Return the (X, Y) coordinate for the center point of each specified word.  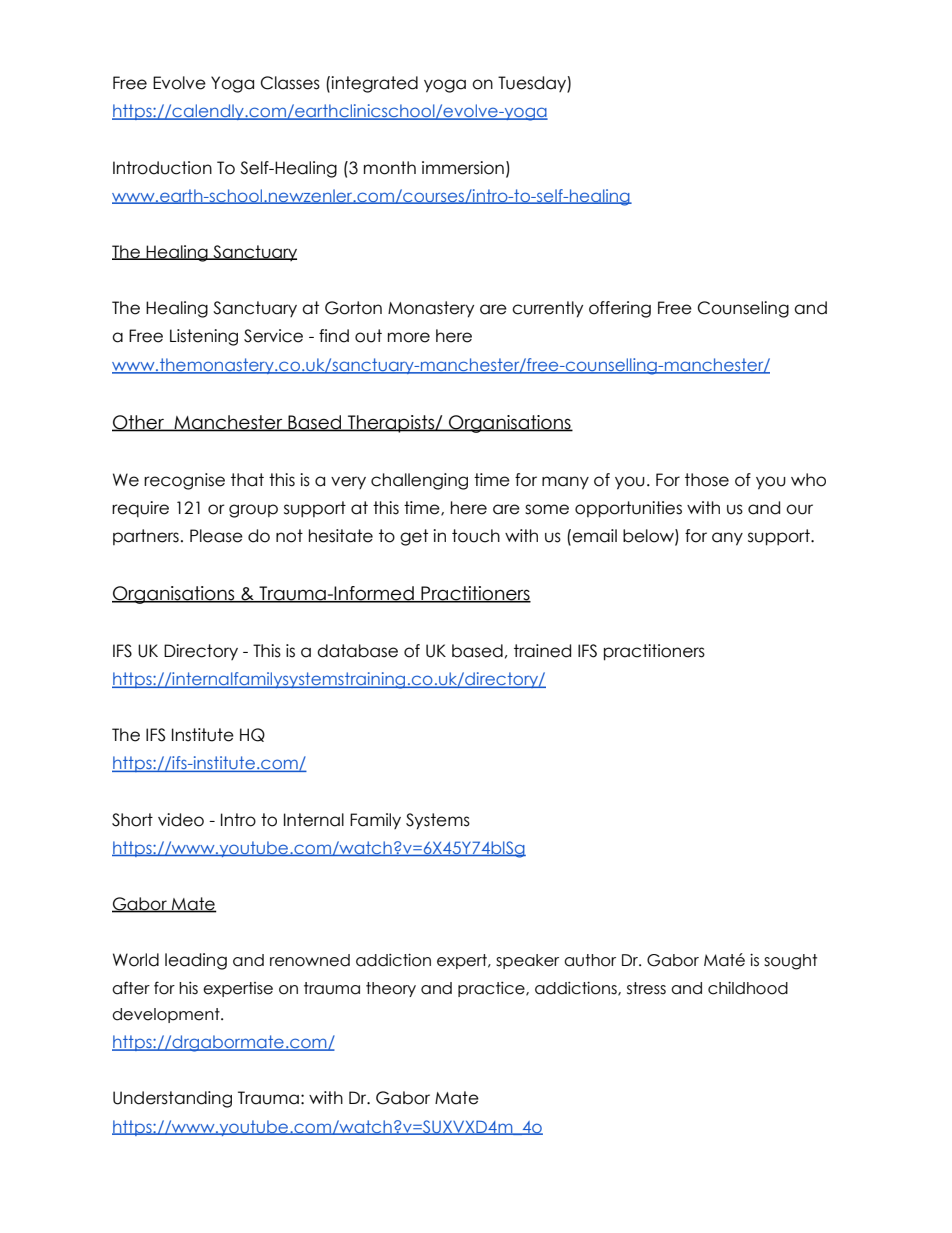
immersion (463, 168)
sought (790, 962)
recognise (184, 481)
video (181, 820)
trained (542, 651)
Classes (290, 83)
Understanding (172, 1099)
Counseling (743, 309)
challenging (419, 481)
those (707, 480)
